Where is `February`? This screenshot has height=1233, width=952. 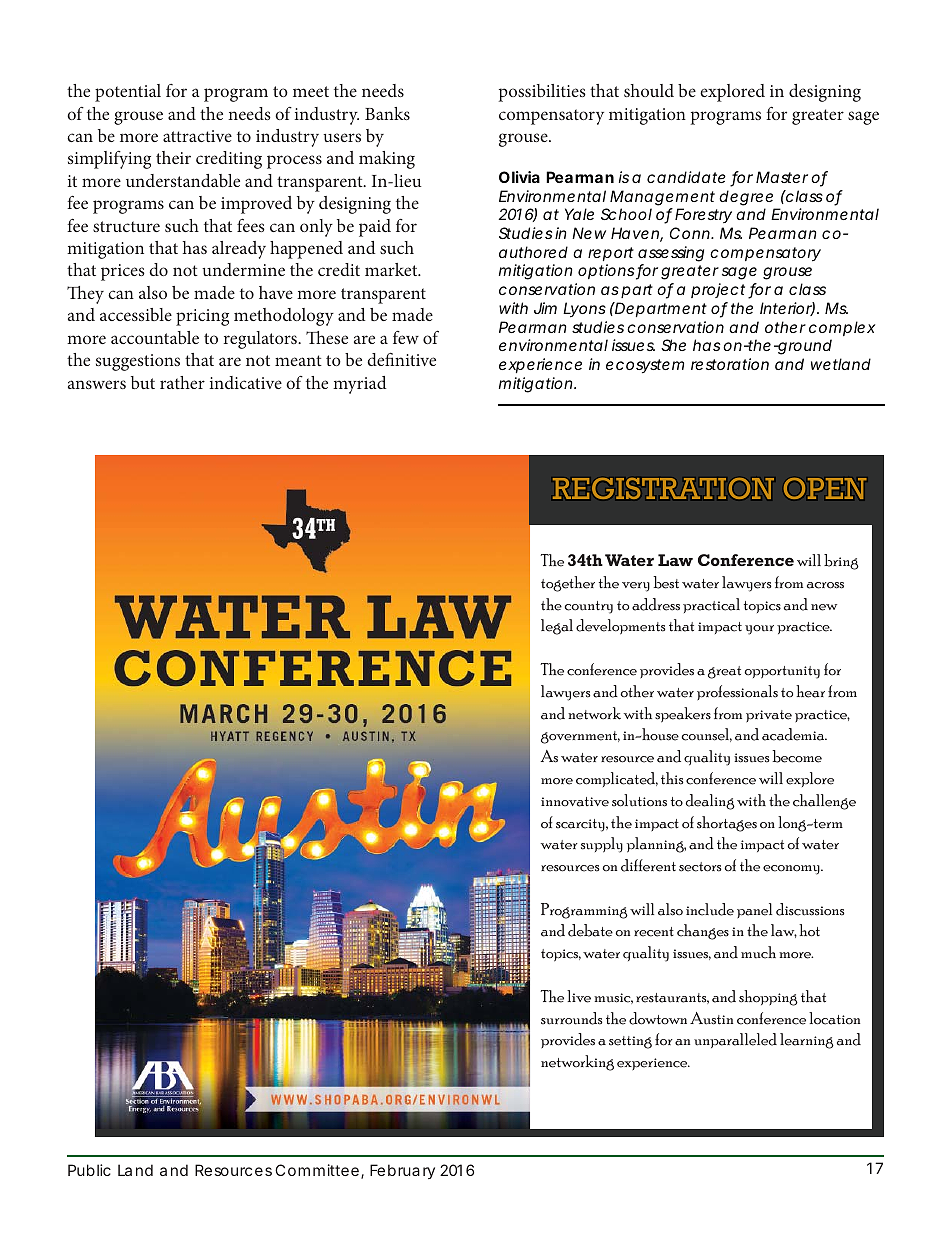 February is located at coordinates (402, 1171).
